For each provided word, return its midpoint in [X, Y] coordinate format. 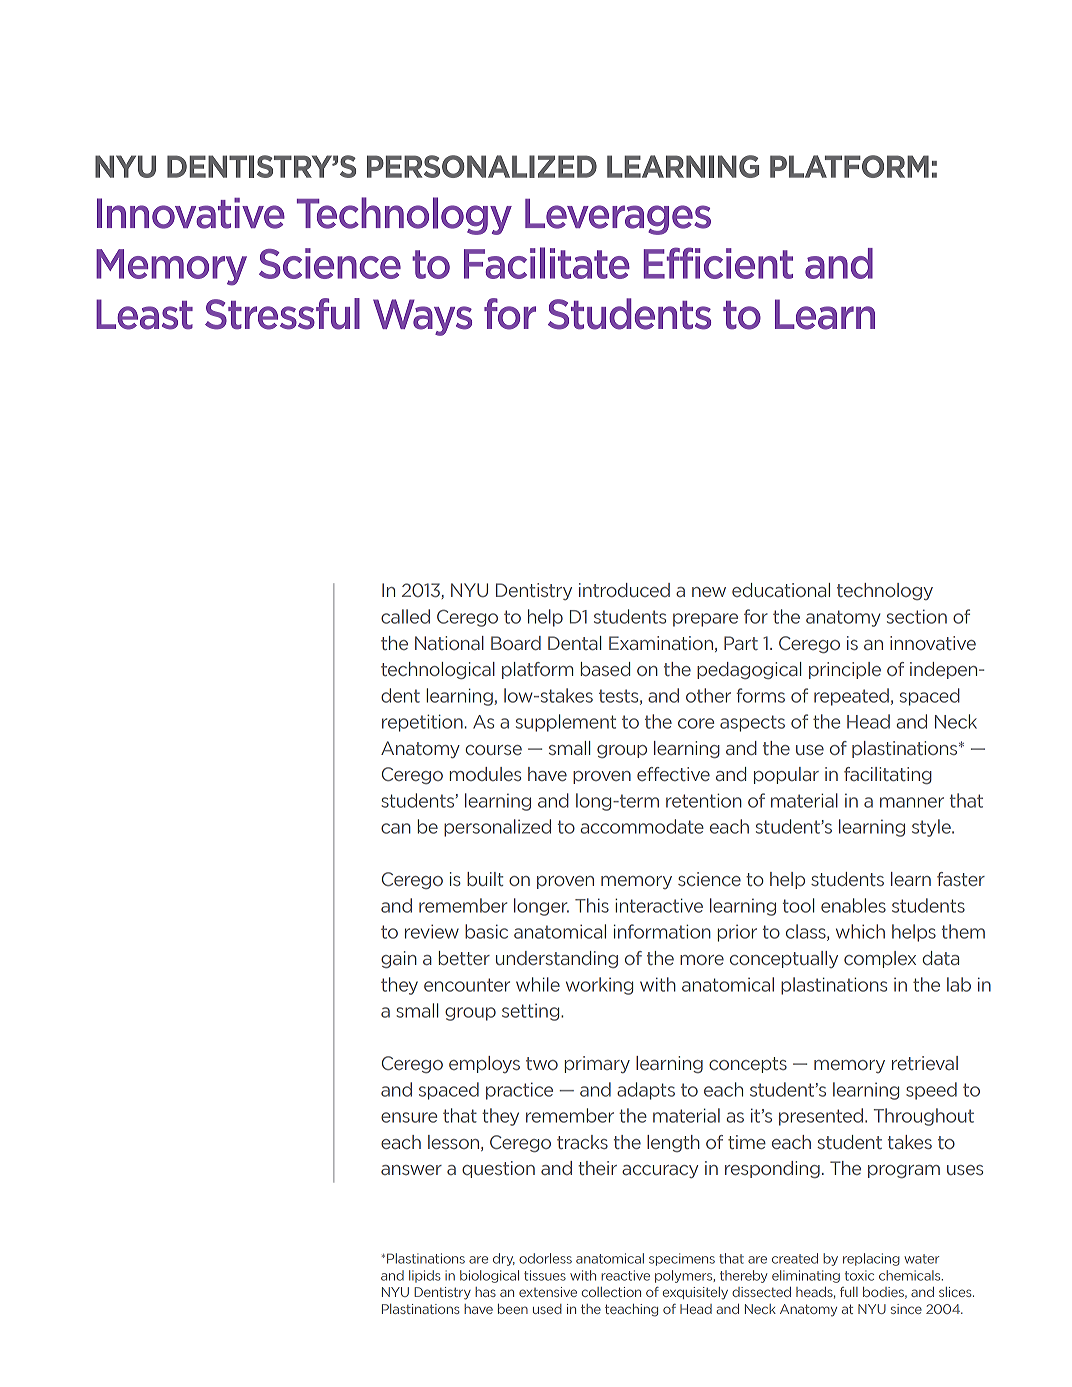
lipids [425, 1276]
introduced [624, 590]
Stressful [282, 314]
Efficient [718, 263]
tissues [545, 1275]
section [917, 616]
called [405, 616]
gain [399, 960]
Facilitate [547, 263]
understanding [557, 959]
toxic [859, 1275]
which [860, 931]
